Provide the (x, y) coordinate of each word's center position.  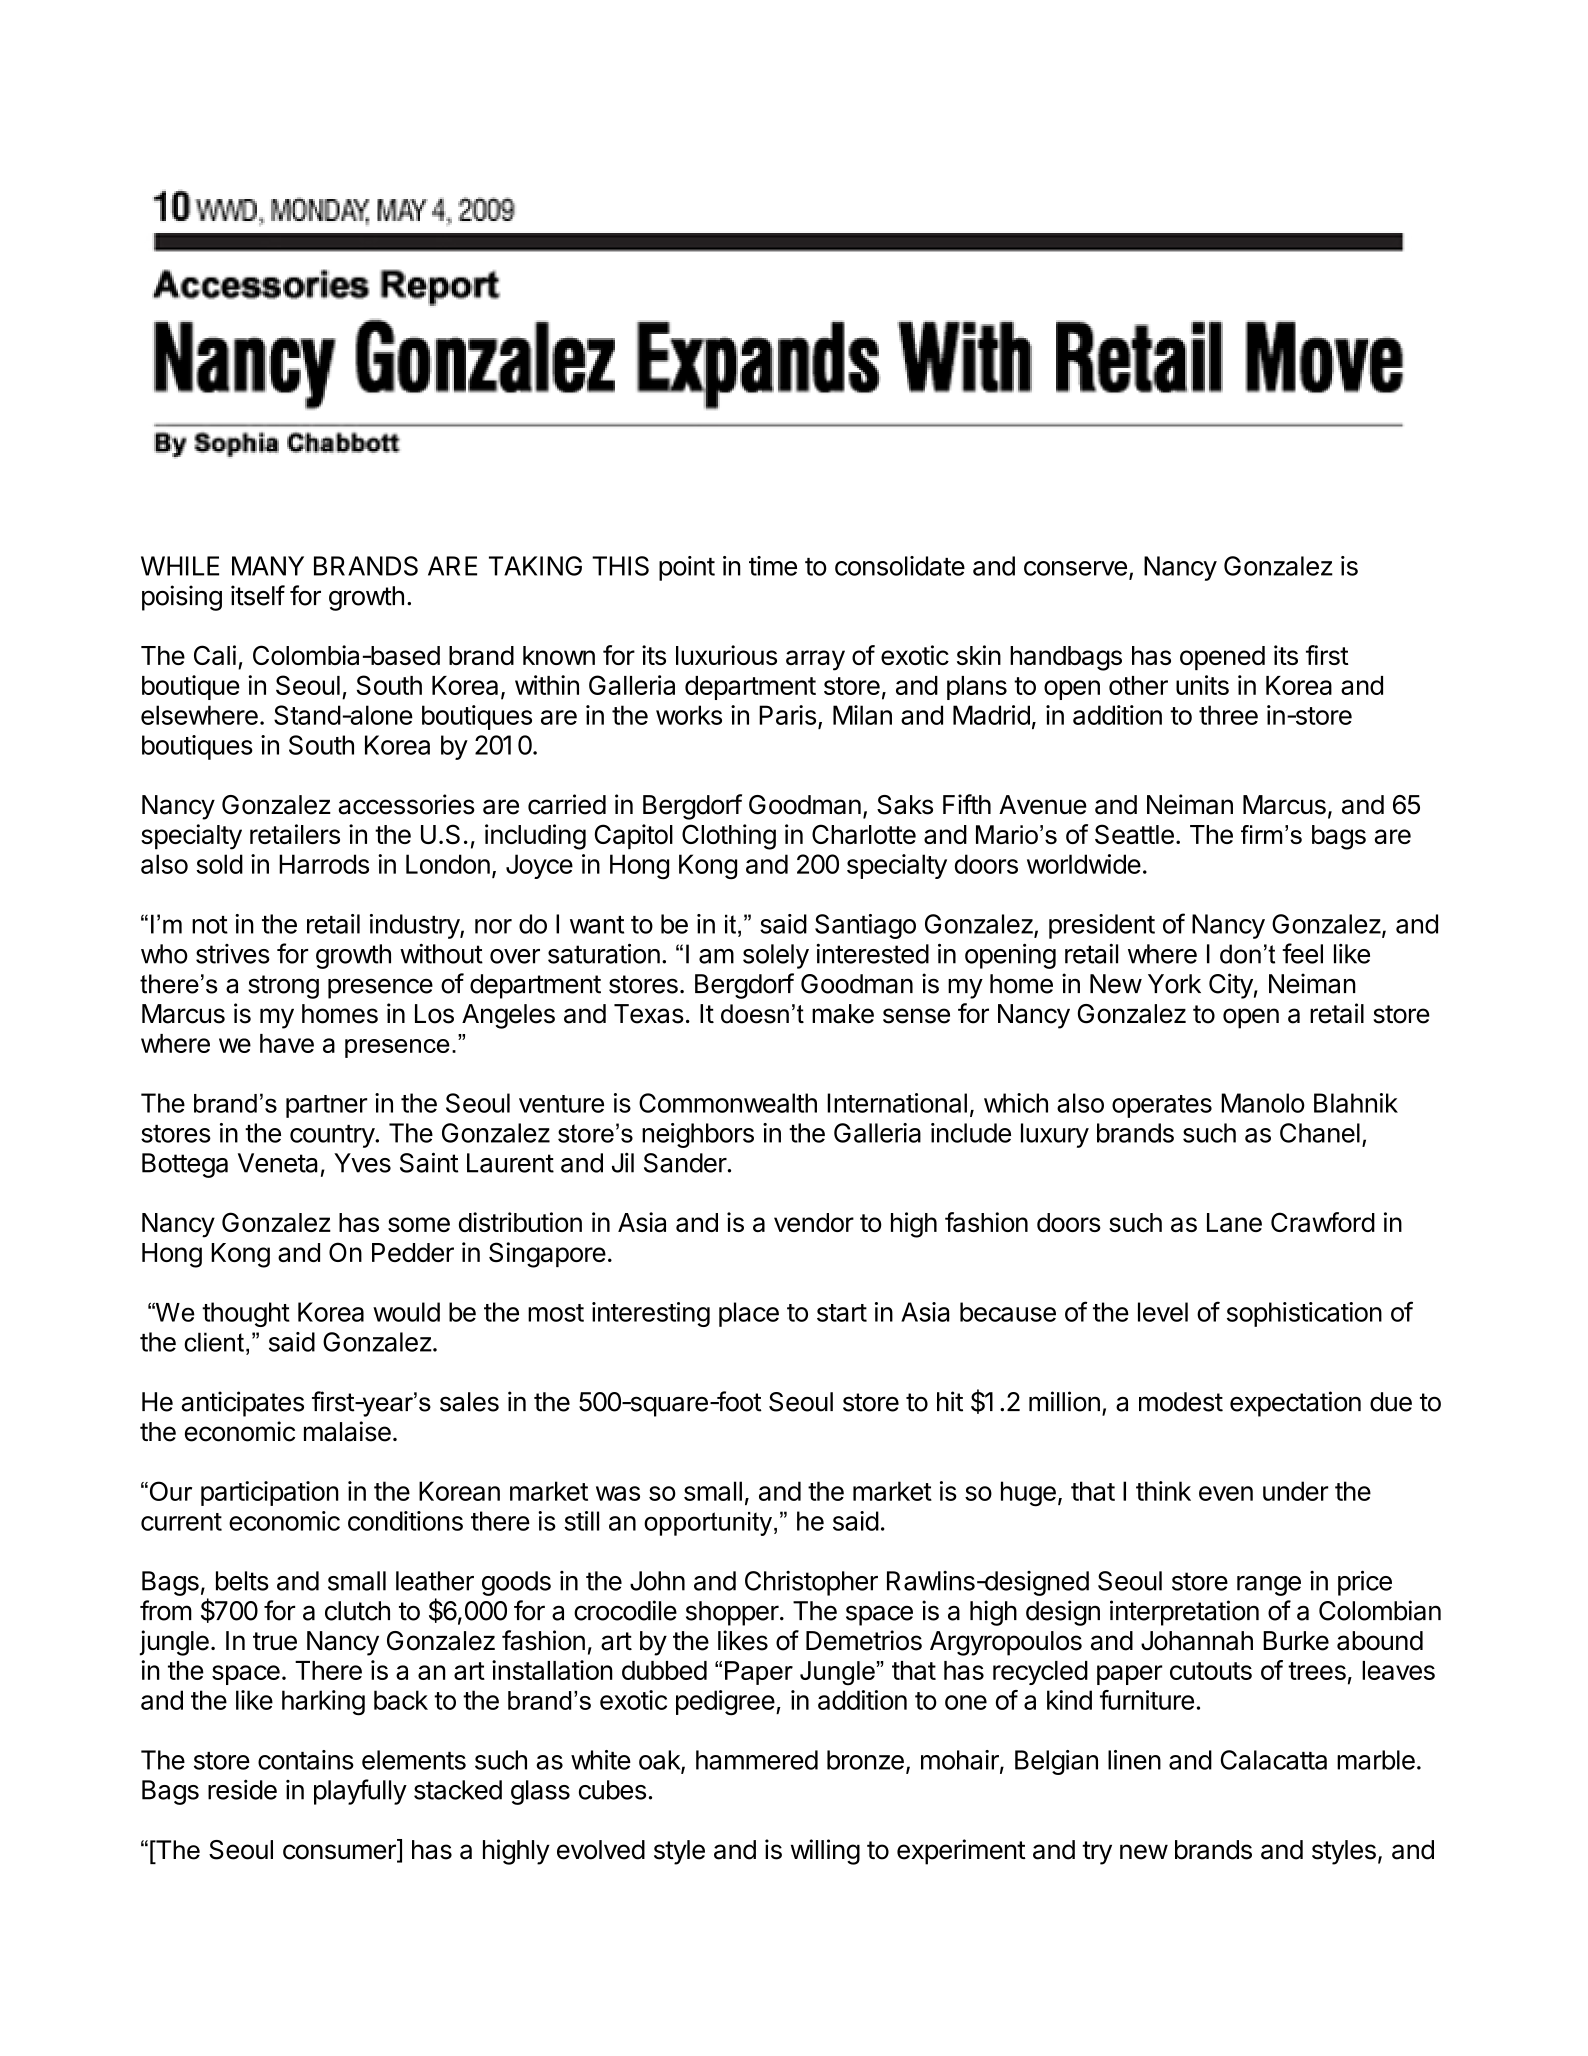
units (1202, 685)
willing (825, 1852)
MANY (268, 566)
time (773, 566)
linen (1134, 1760)
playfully (360, 1792)
